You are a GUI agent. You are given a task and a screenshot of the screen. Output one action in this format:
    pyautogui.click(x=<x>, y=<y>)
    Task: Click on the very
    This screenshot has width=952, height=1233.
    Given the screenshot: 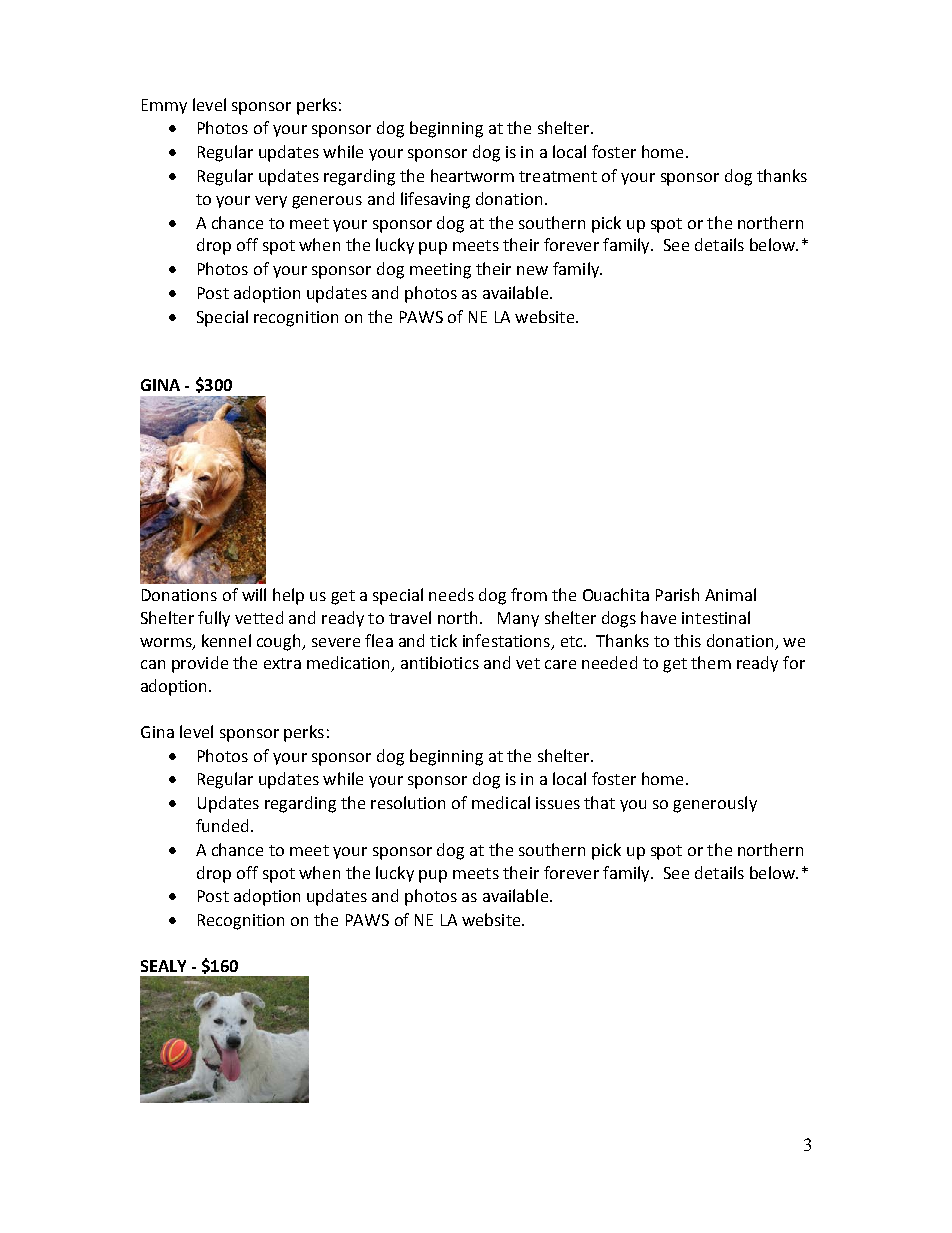 What is the action you would take?
    pyautogui.click(x=271, y=202)
